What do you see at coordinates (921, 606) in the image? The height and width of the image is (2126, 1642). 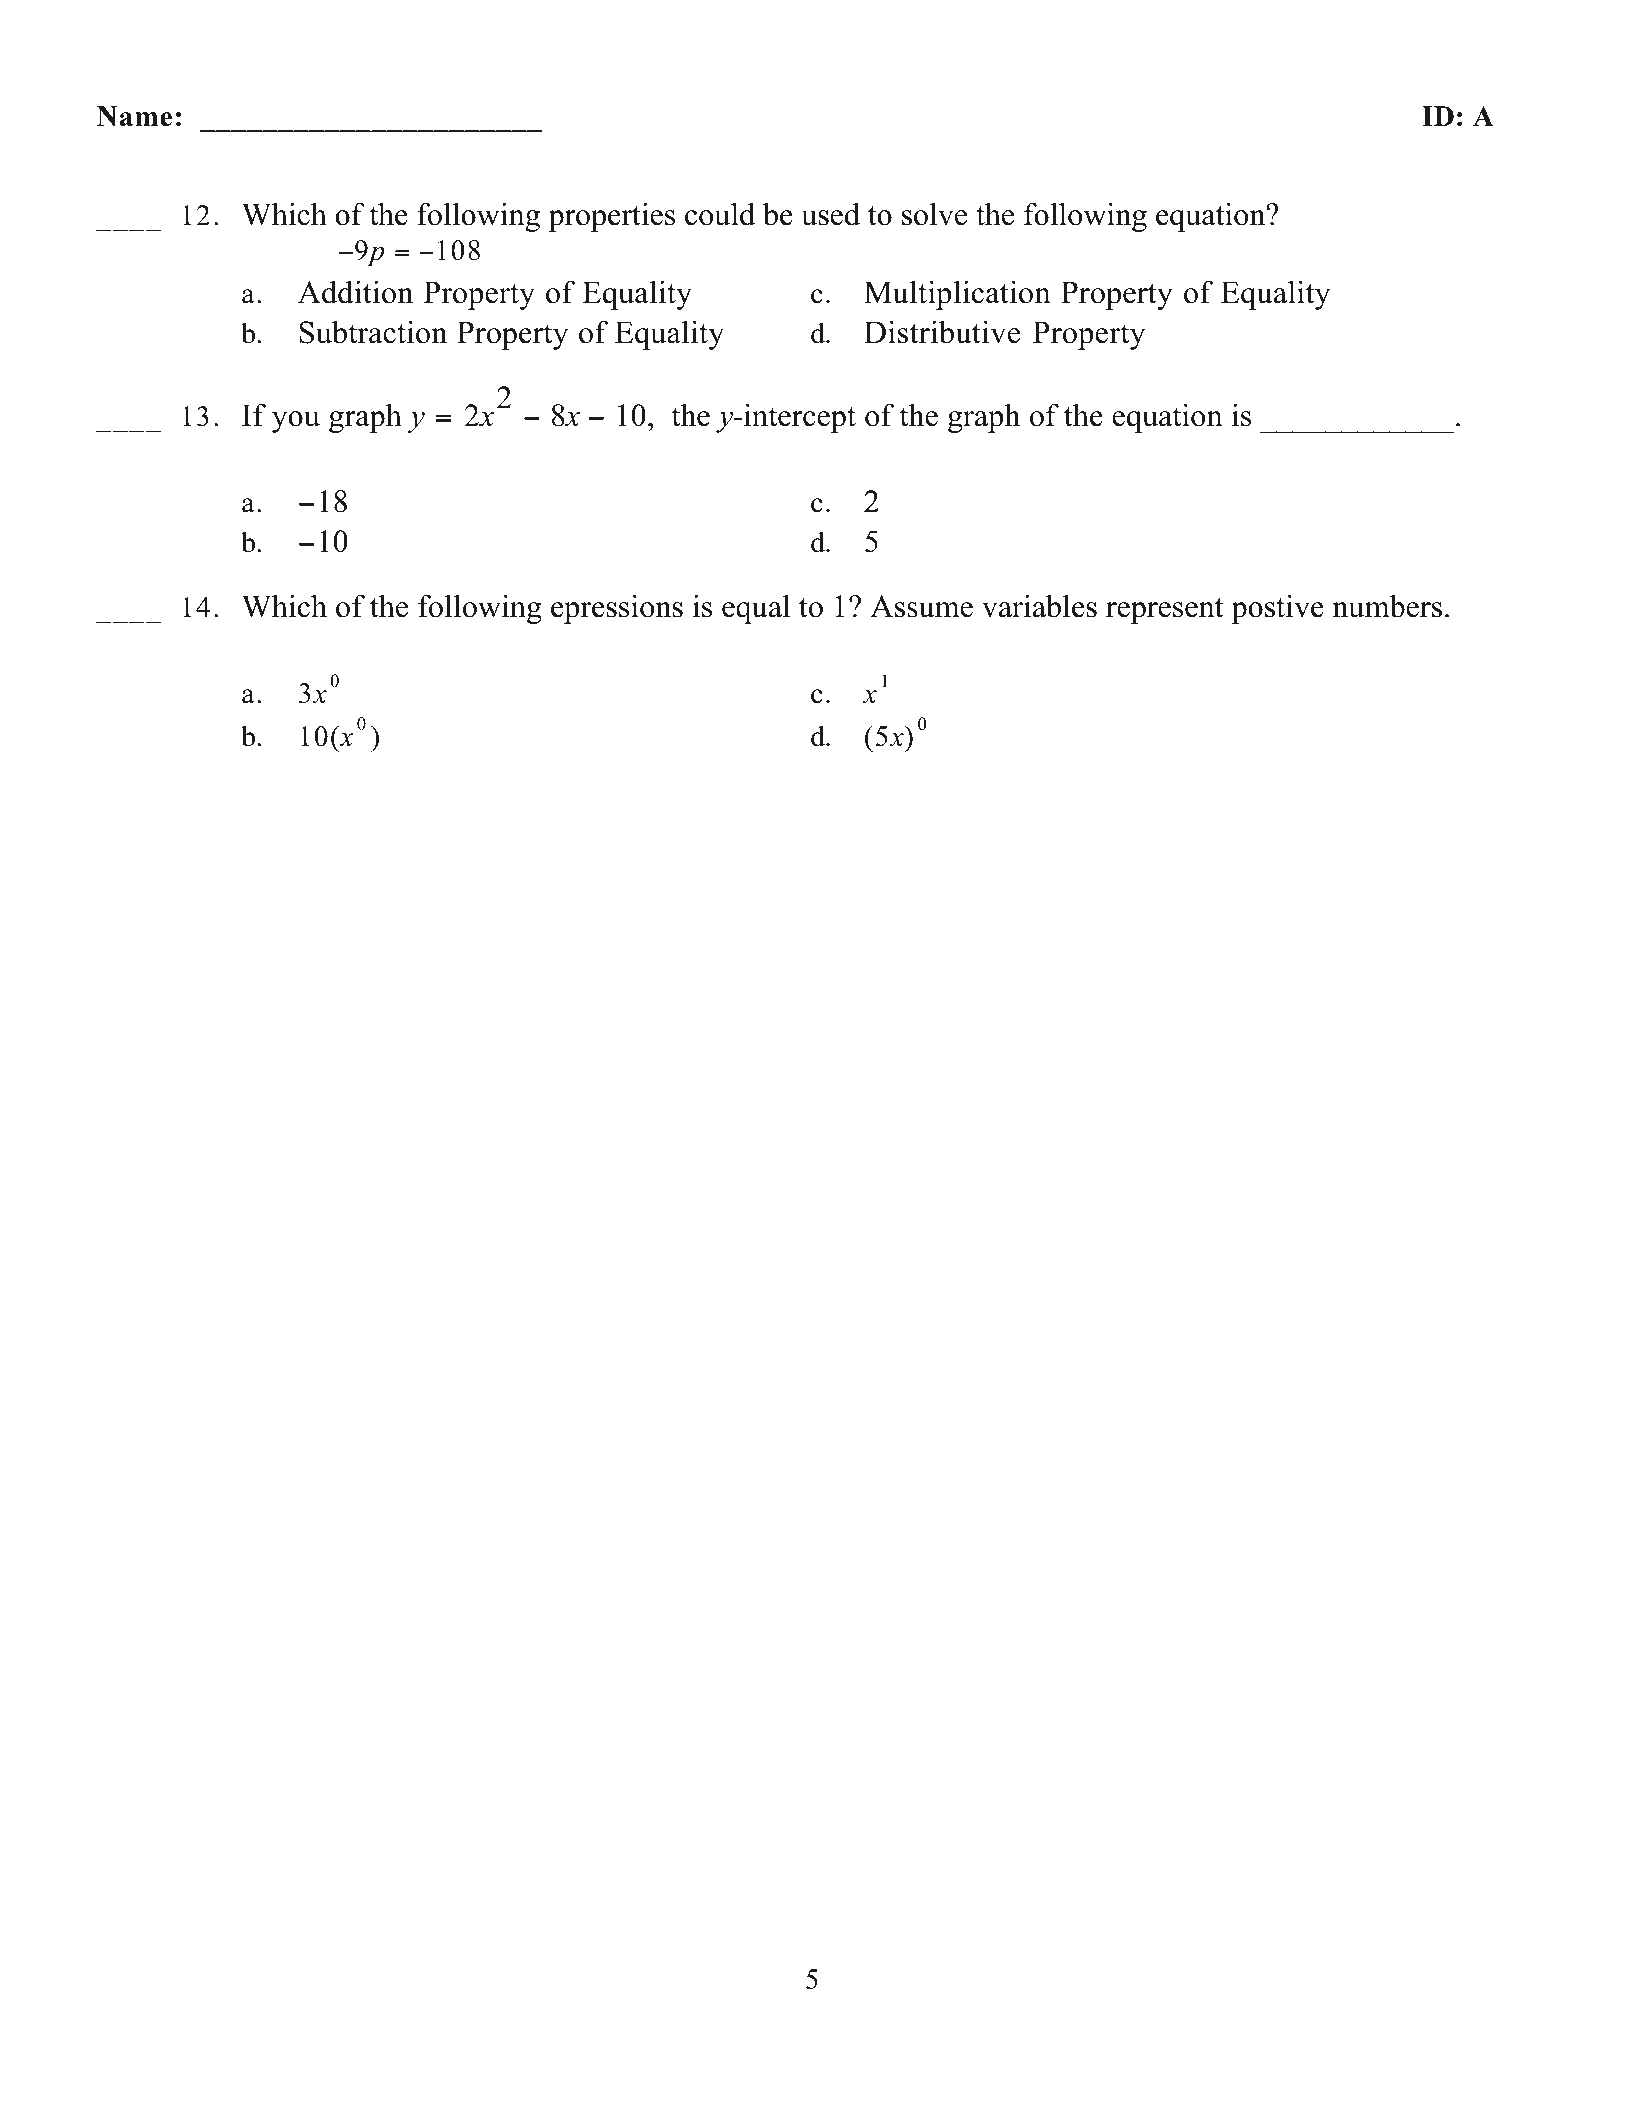 I see `Assume` at bounding box center [921, 606].
